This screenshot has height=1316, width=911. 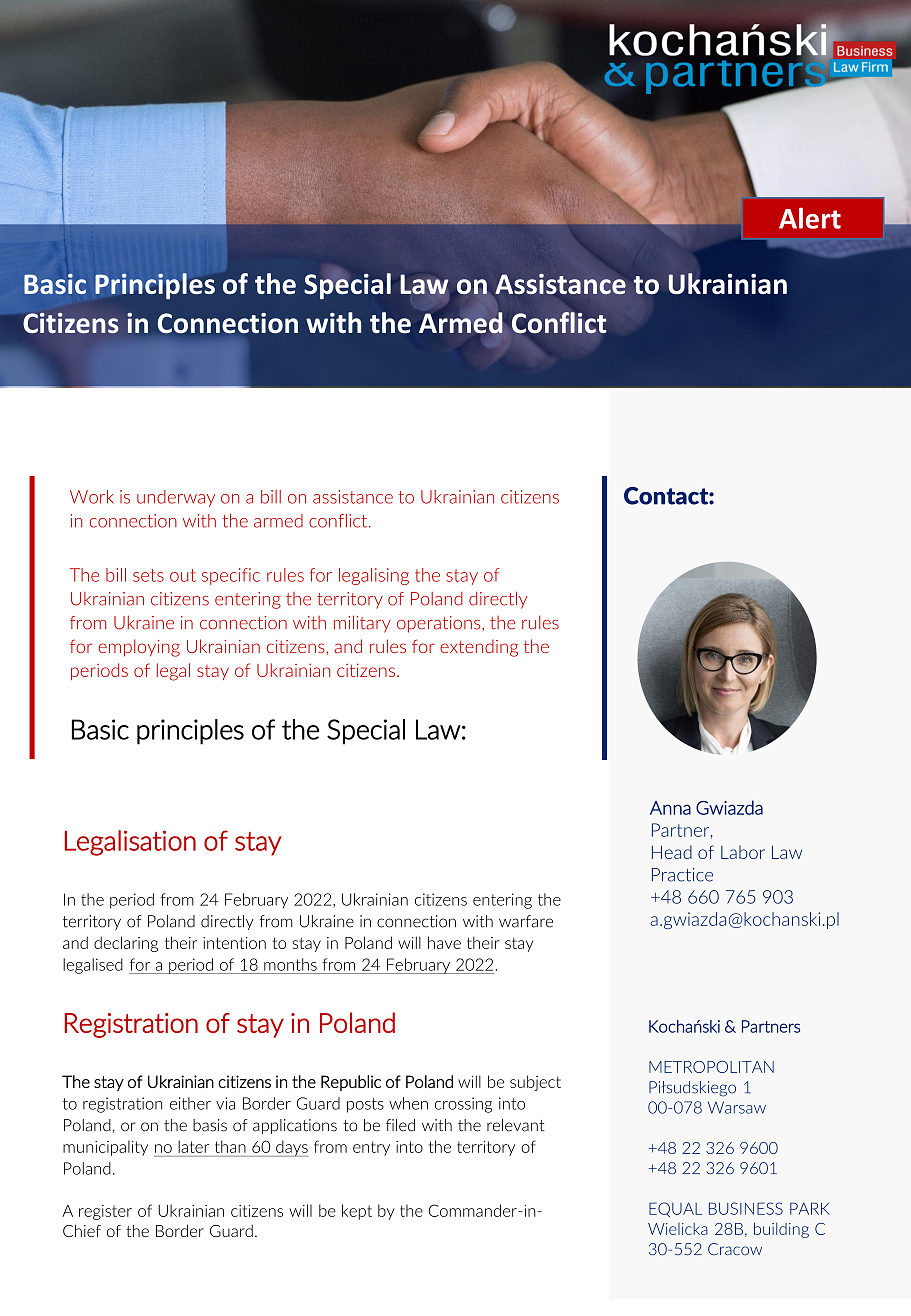 What do you see at coordinates (183, 575) in the screenshot?
I see `out` at bounding box center [183, 575].
